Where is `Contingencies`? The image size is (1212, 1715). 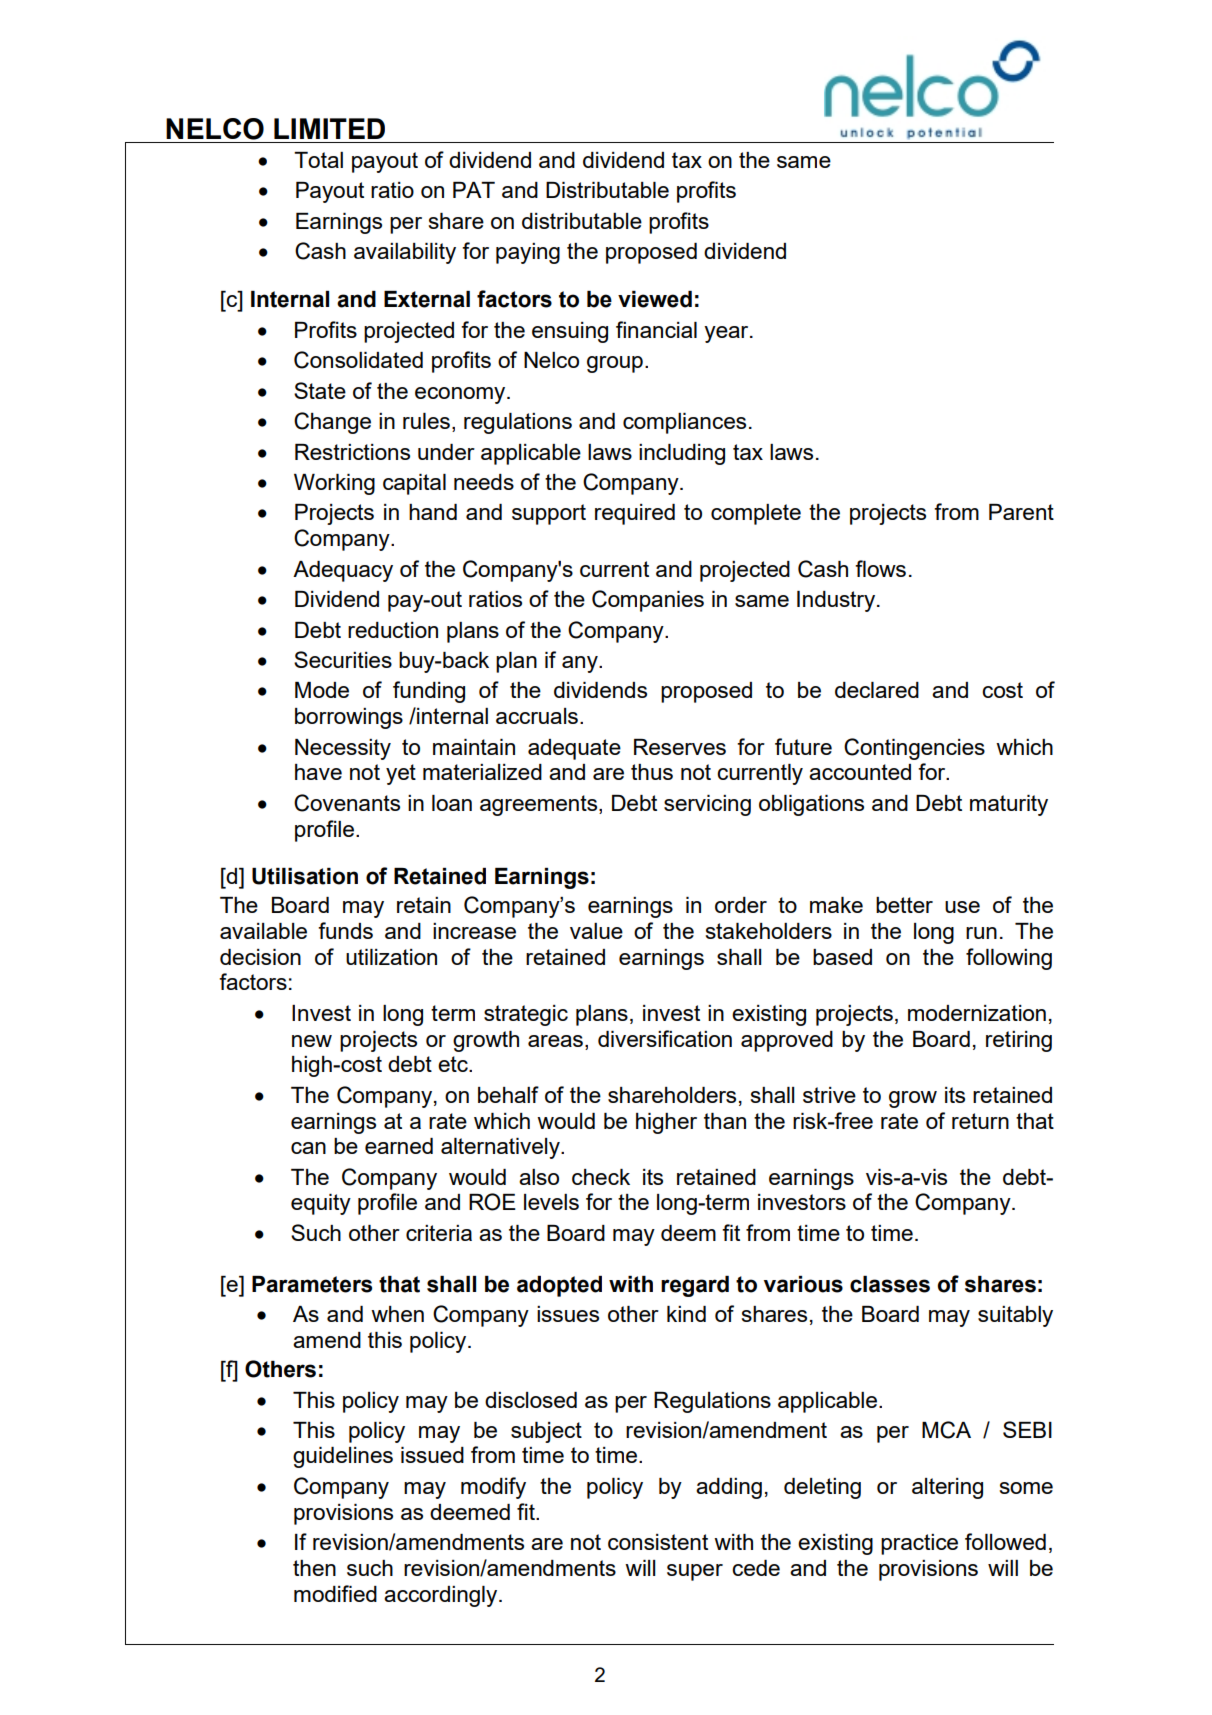 Contingencies is located at coordinates (914, 749).
